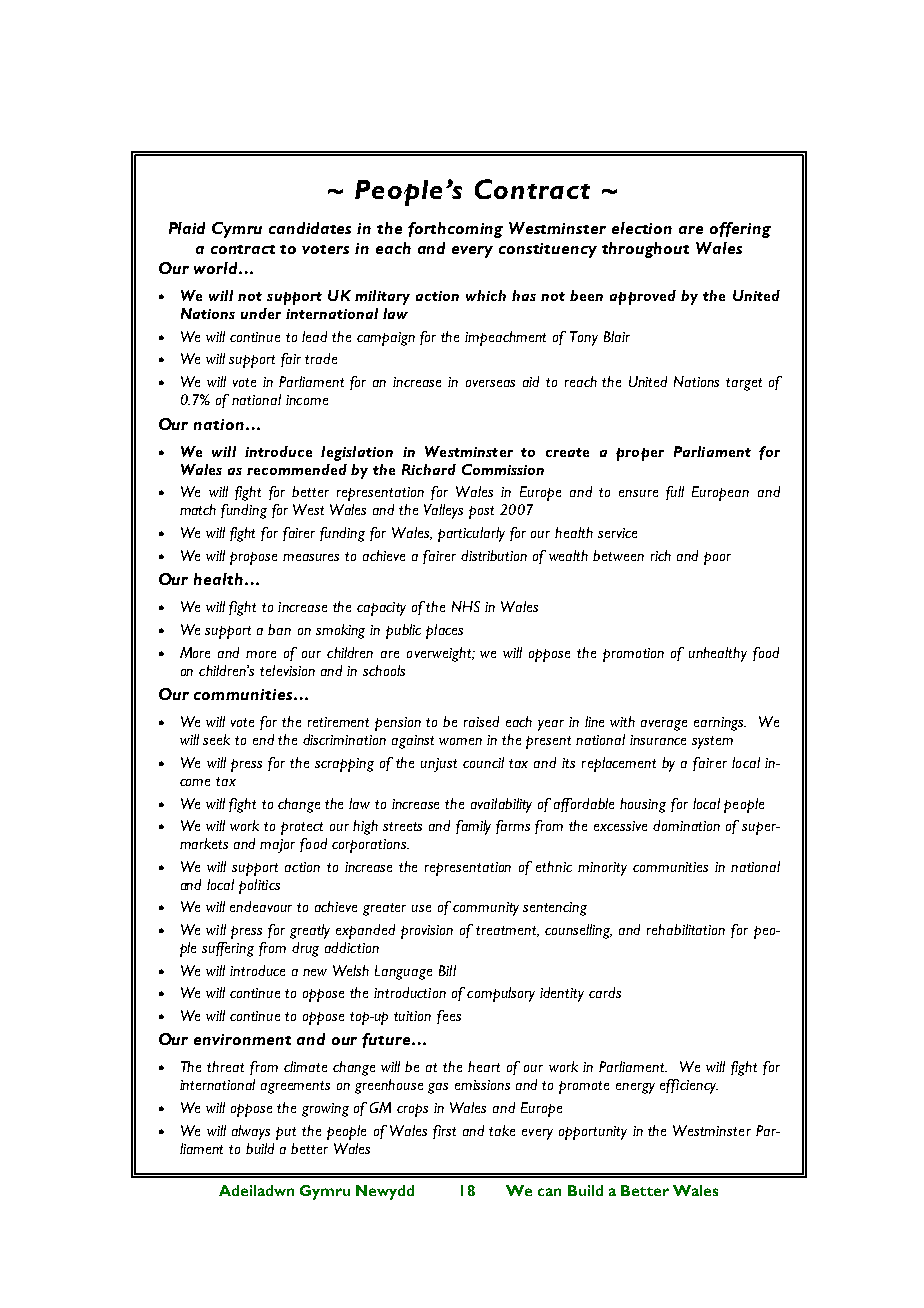 The width and height of the page is (924, 1308). Describe the element at coordinates (482, 1085) in the page. I see `emissions` at that location.
